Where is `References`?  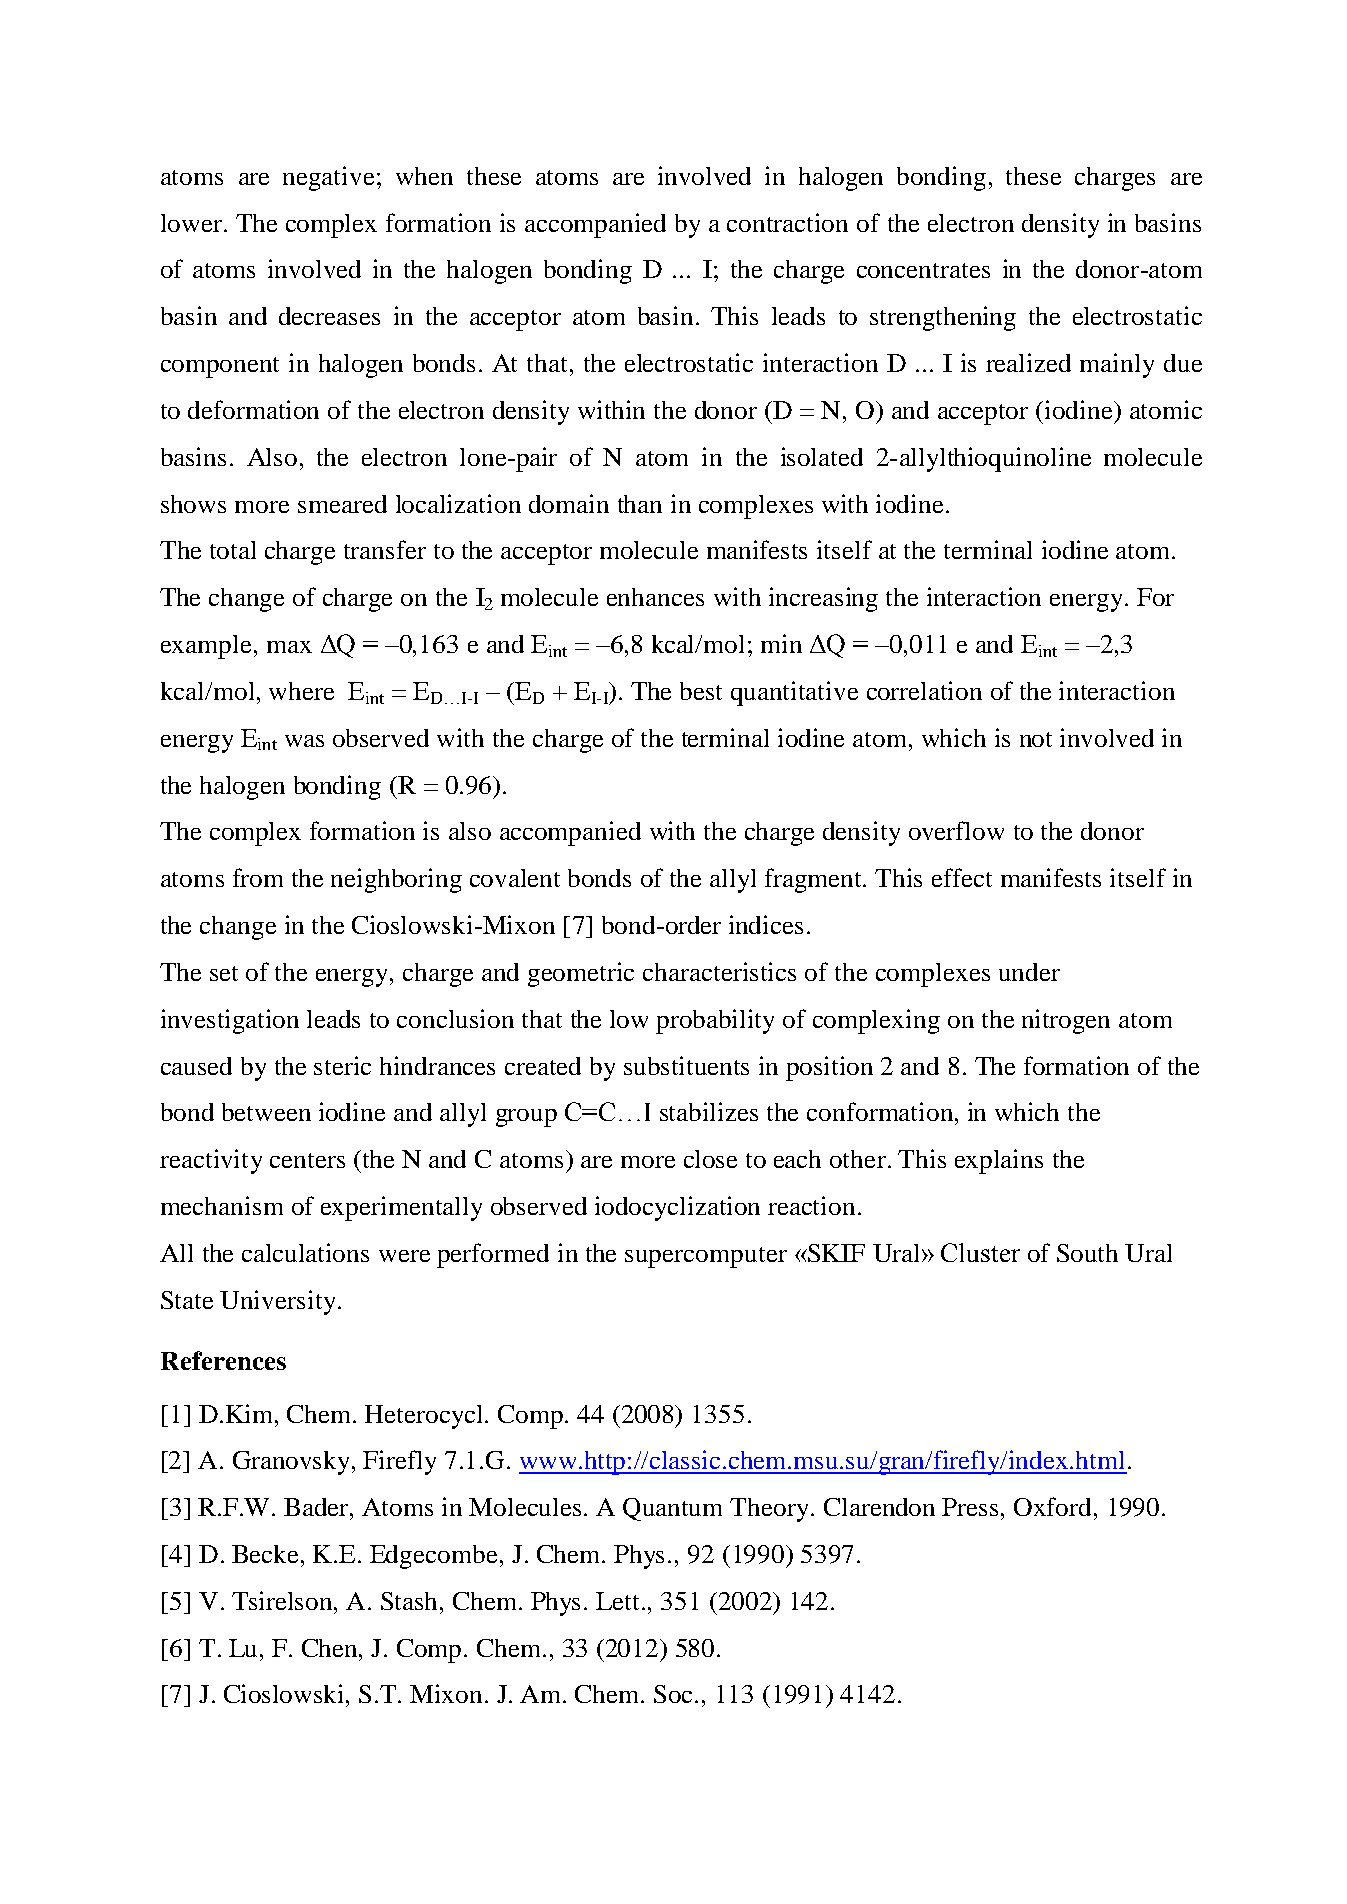
References is located at coordinates (223, 1360).
